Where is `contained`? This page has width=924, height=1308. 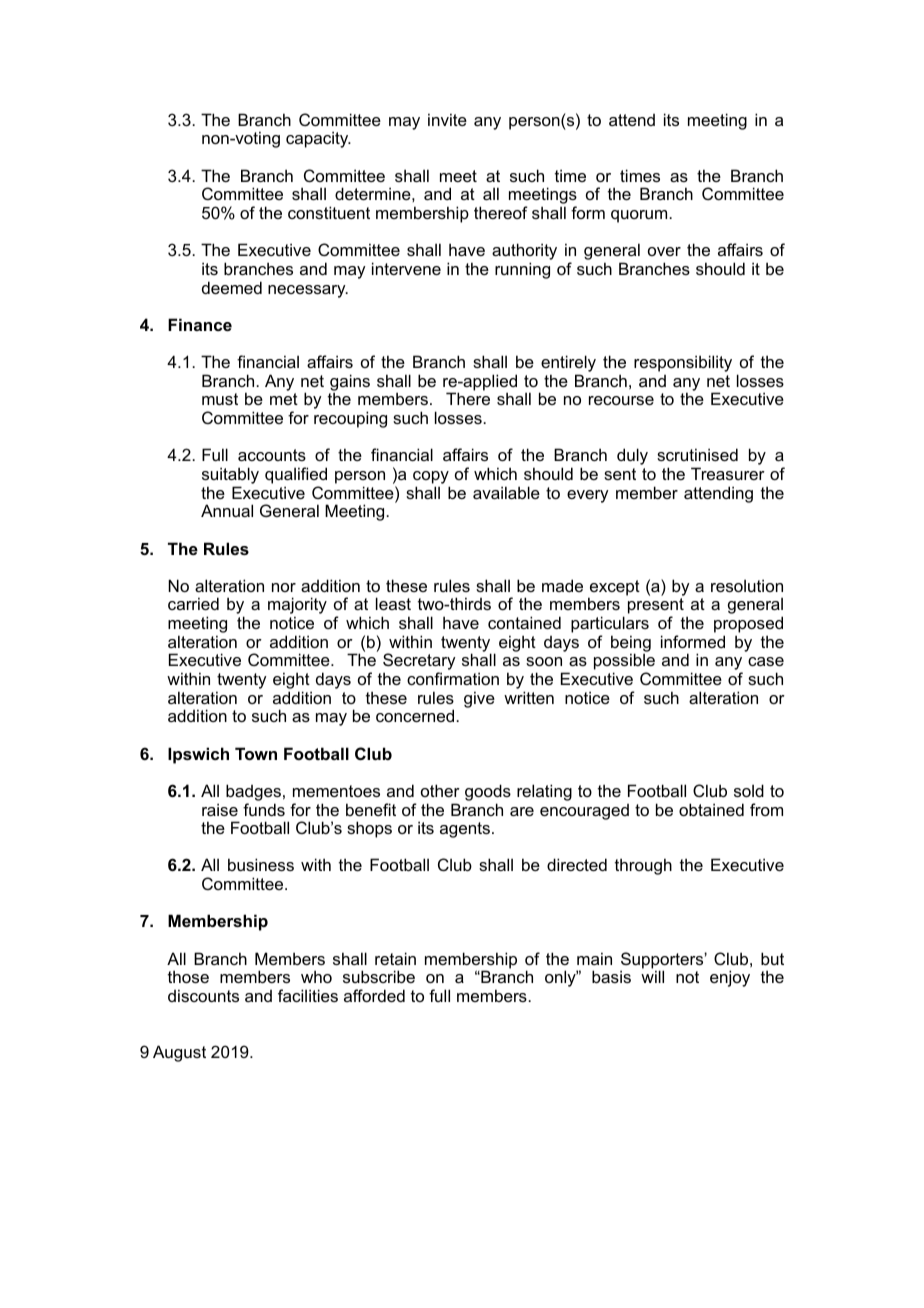
contained is located at coordinates (524, 622).
